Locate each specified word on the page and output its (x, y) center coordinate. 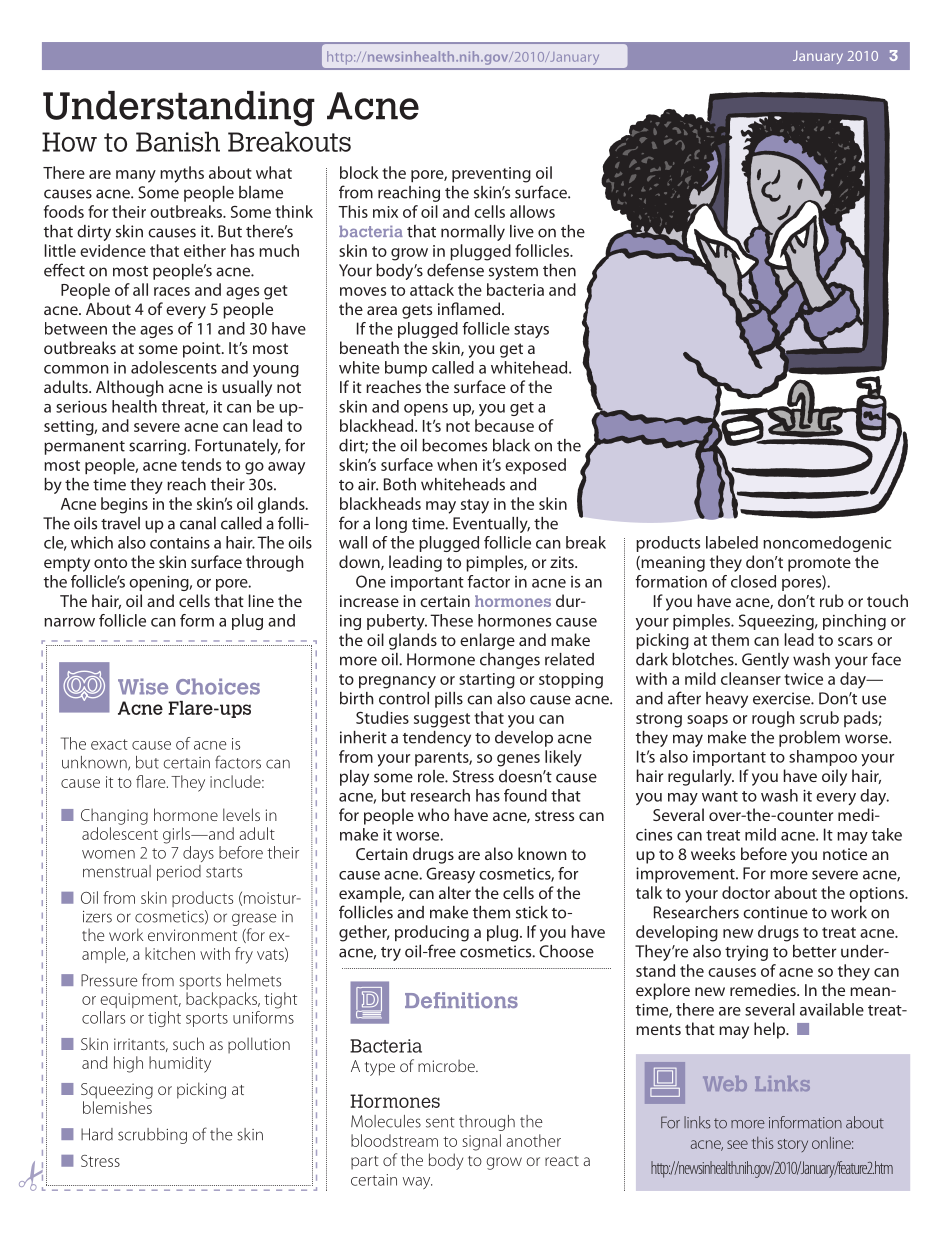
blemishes (117, 1107)
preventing (491, 175)
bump (406, 369)
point (203, 350)
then (559, 270)
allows (532, 211)
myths (182, 174)
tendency (437, 739)
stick (532, 912)
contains (180, 543)
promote (819, 564)
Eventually (491, 525)
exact (109, 744)
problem (809, 739)
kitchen (170, 953)
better (814, 951)
